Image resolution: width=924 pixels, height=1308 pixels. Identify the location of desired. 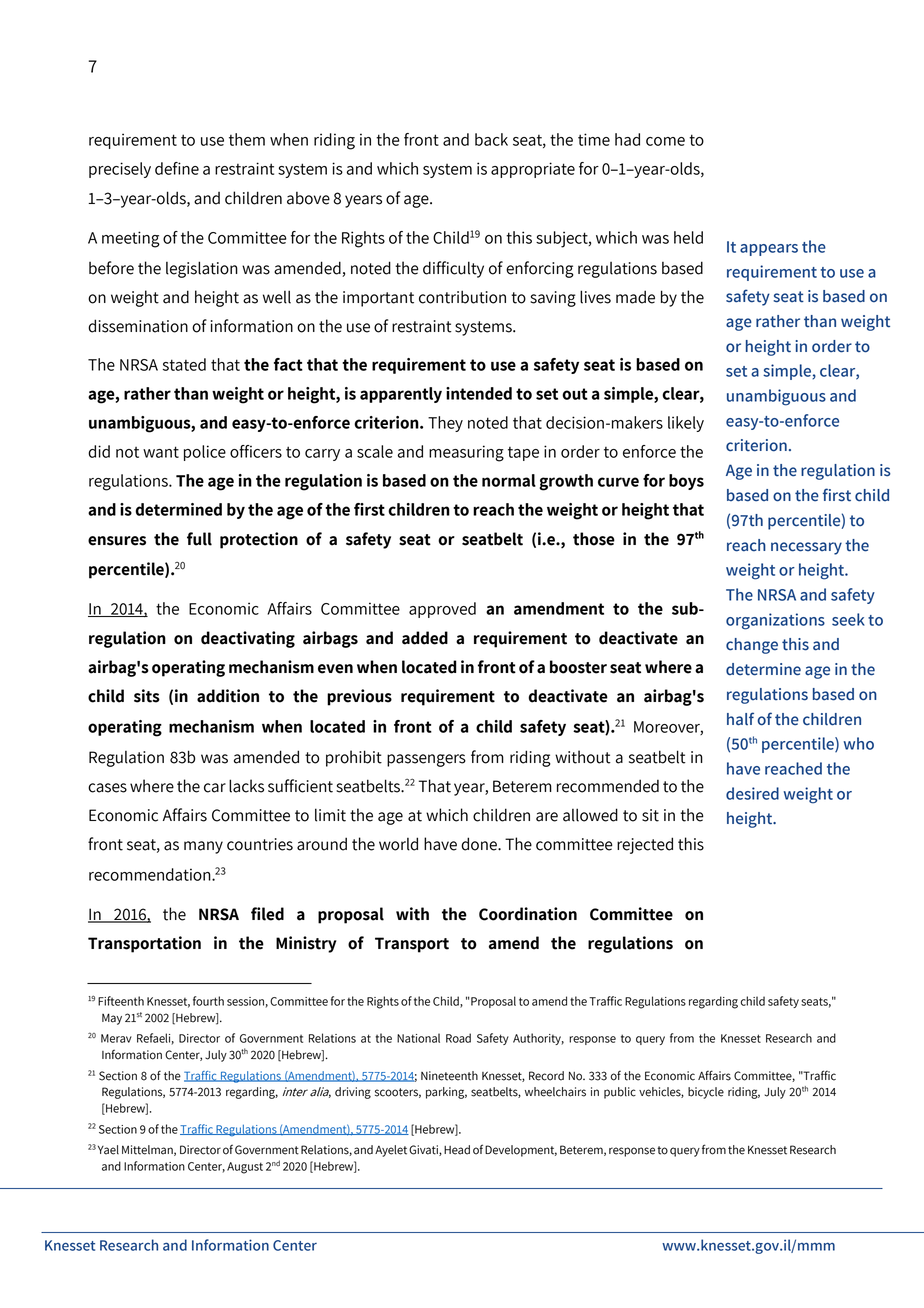
(752, 793).
